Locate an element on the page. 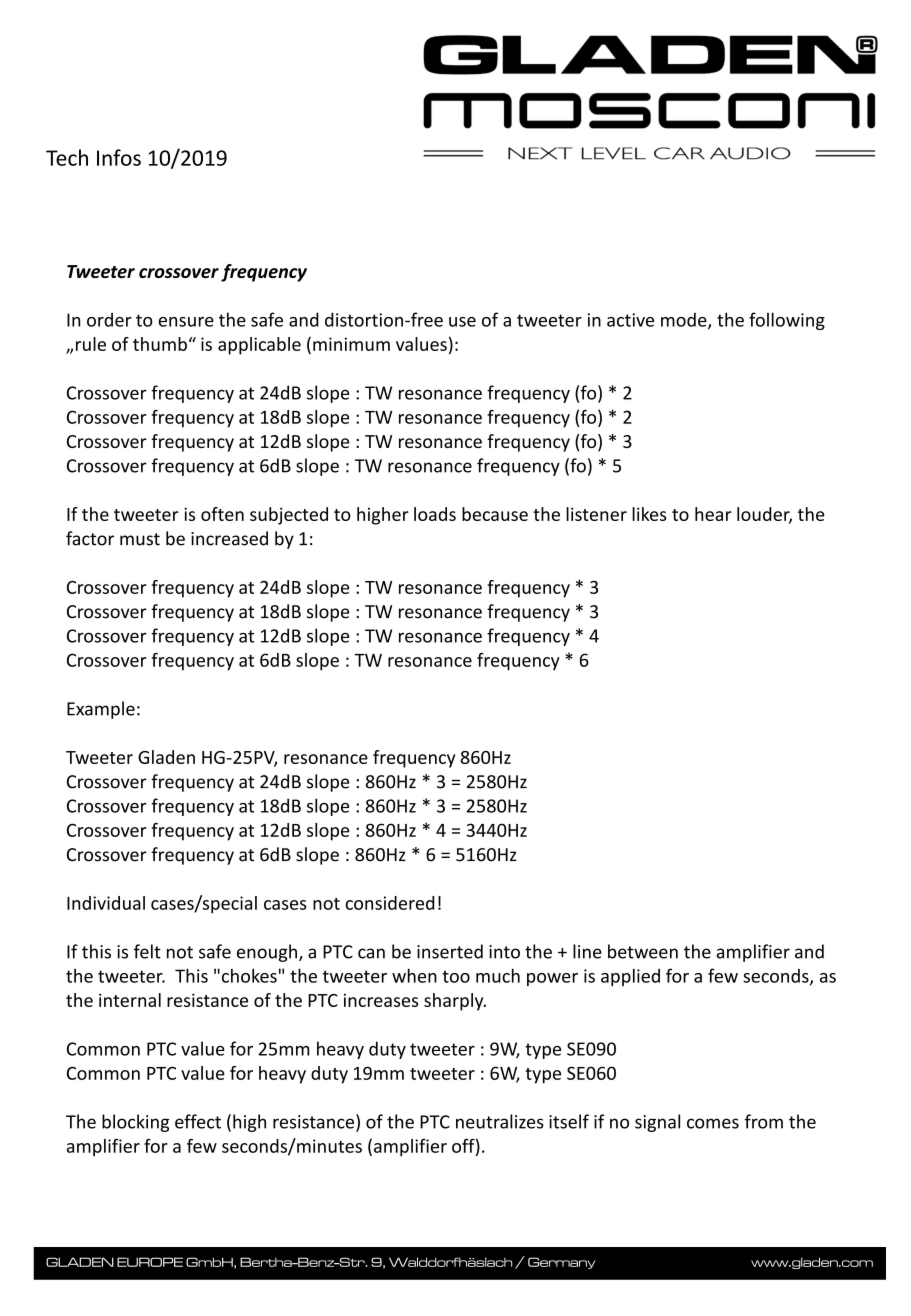 This page has width=911, height=1316. Infos is located at coordinates (119, 157).
